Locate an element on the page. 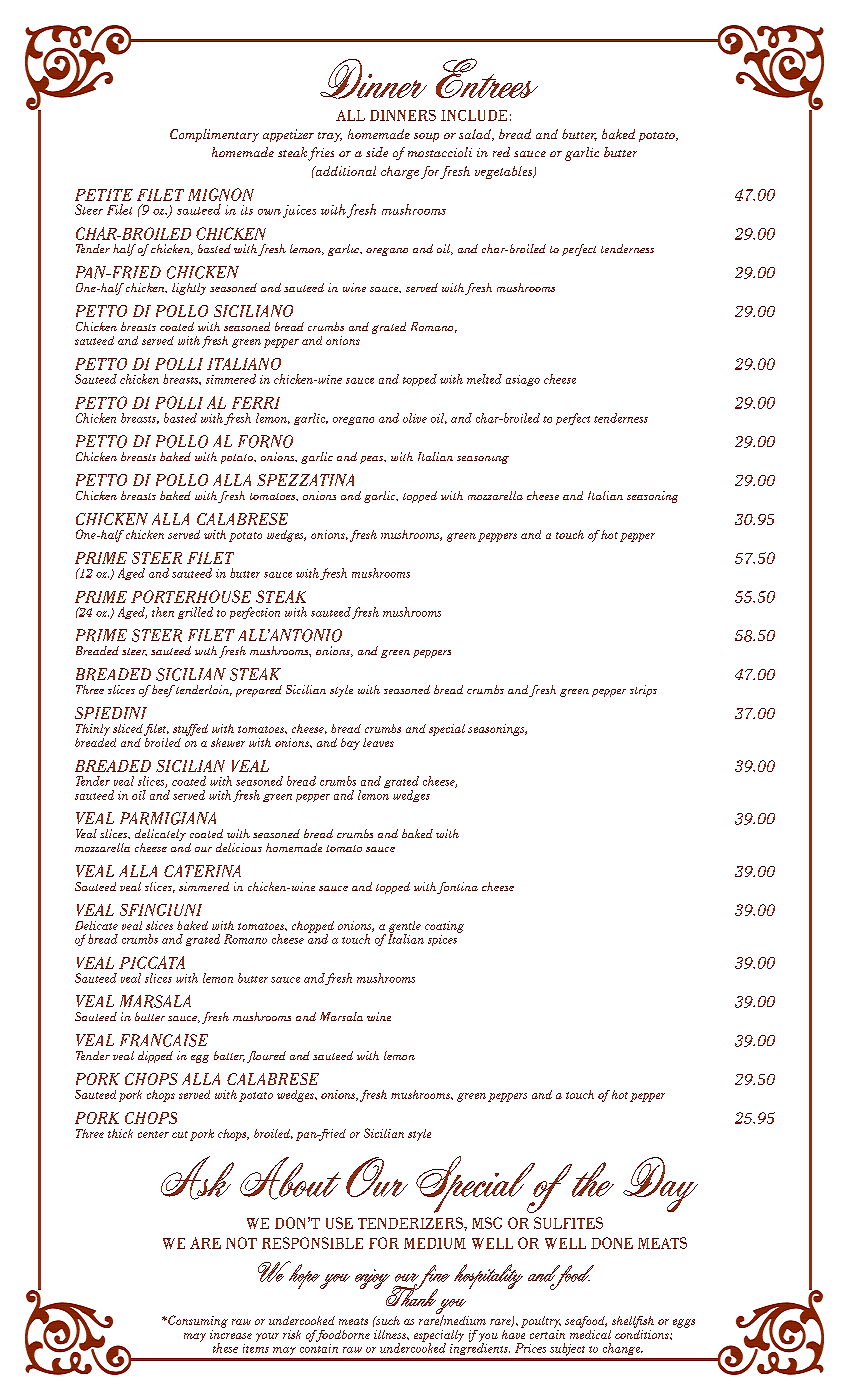 The width and height of the image is (849, 1400). vegetables is located at coordinates (505, 172).
